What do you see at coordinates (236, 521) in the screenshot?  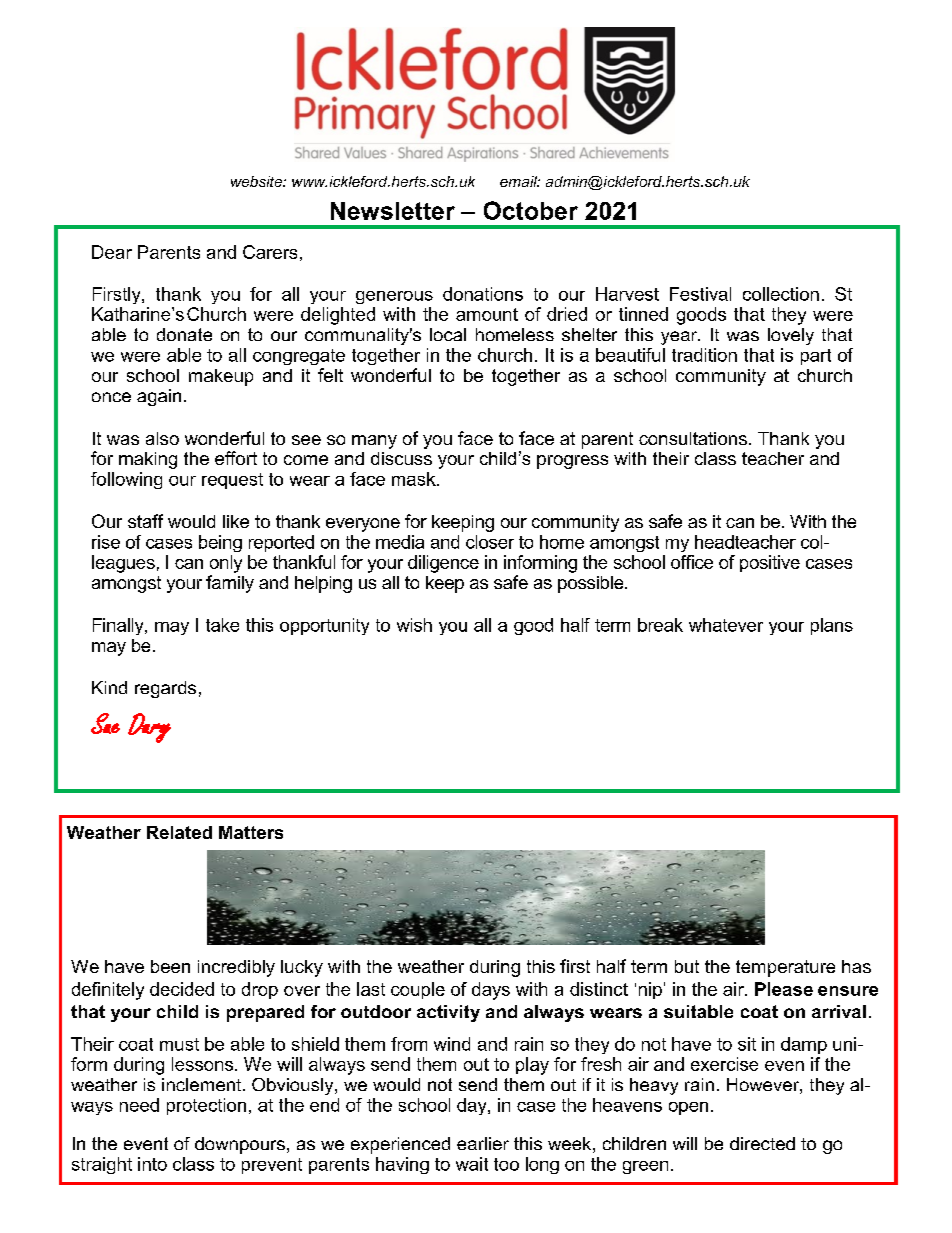 I see `like` at bounding box center [236, 521].
